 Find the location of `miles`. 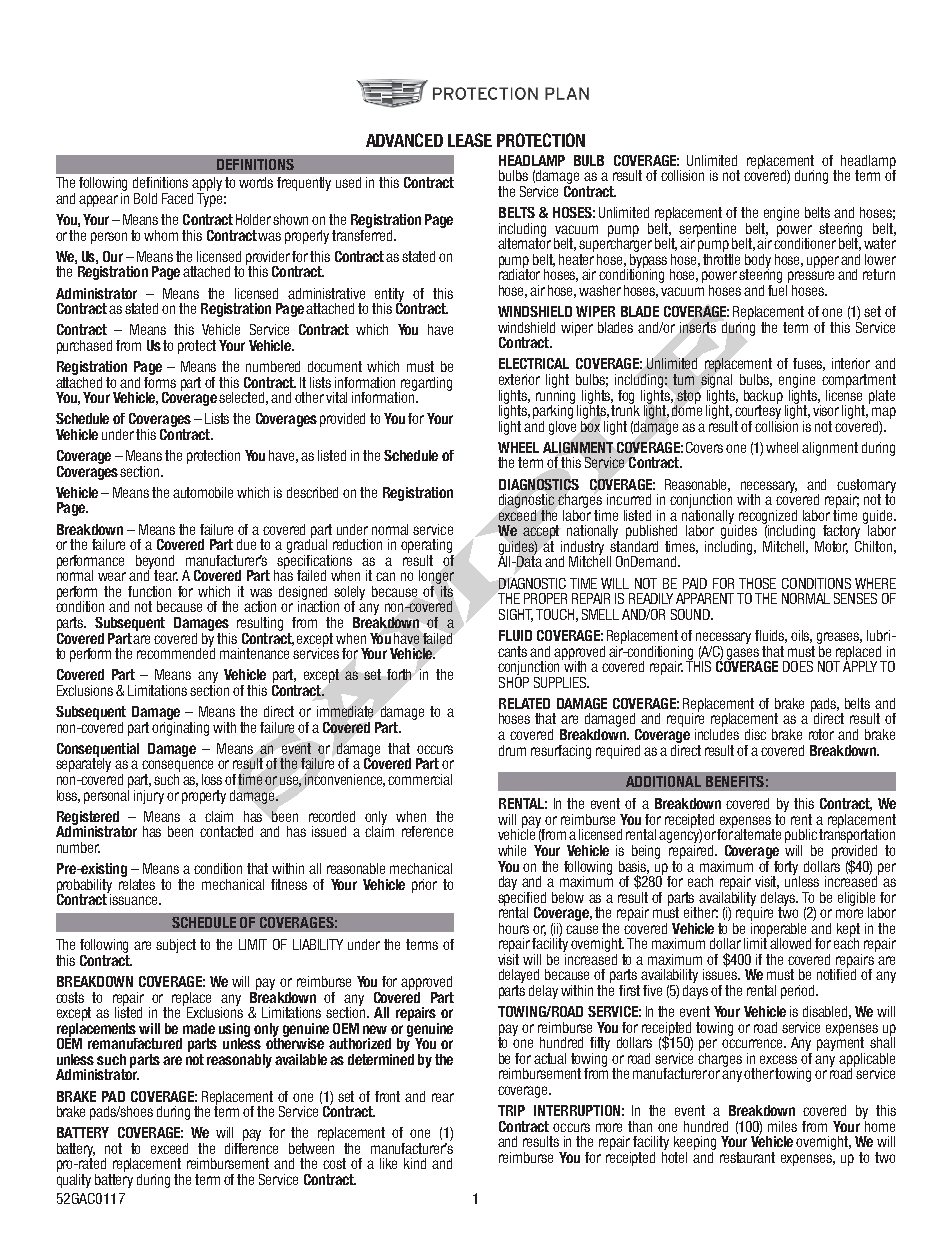

miles is located at coordinates (782, 1126).
